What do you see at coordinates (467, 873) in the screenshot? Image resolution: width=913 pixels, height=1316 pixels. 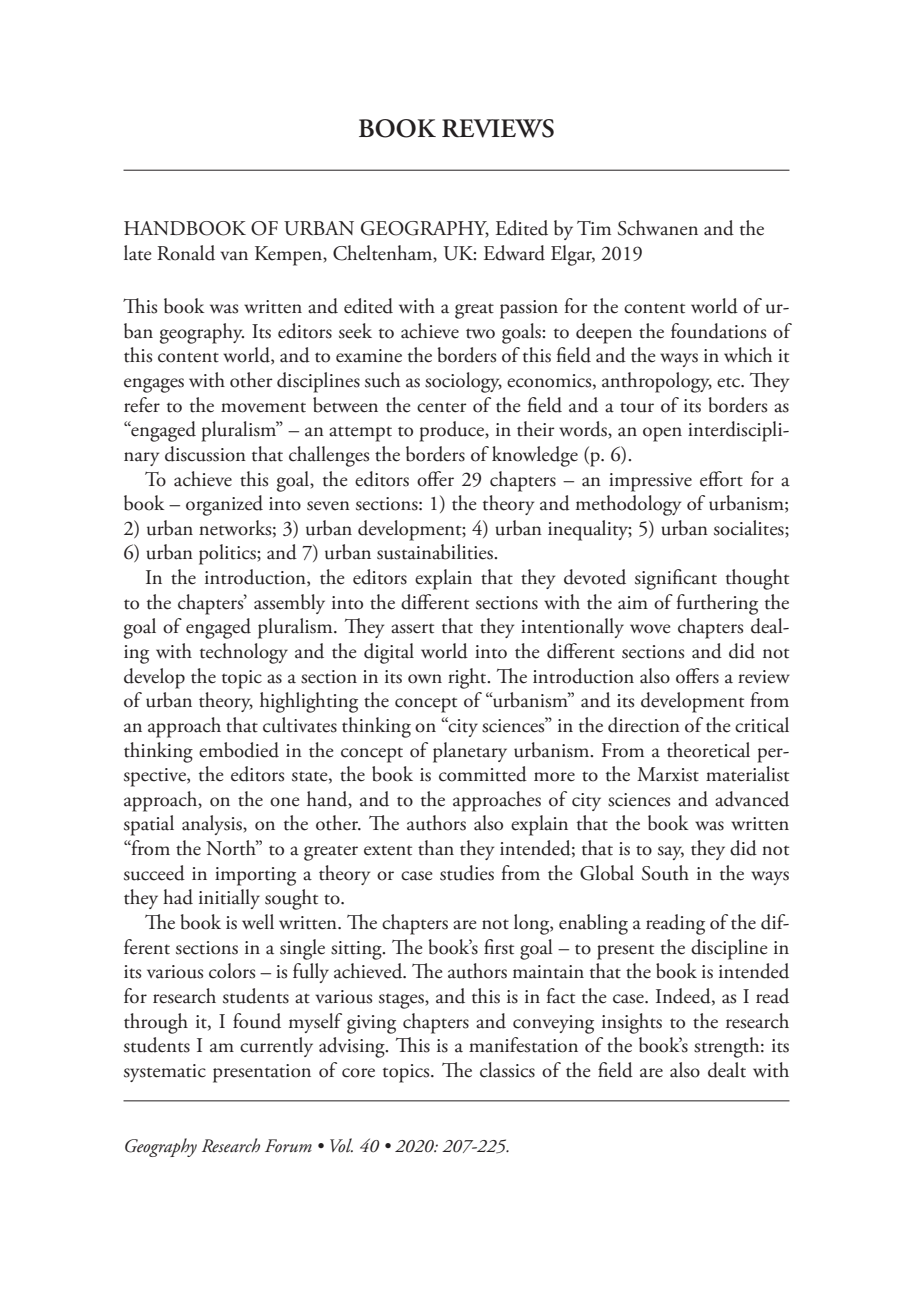 I see `studies` at bounding box center [467, 873].
